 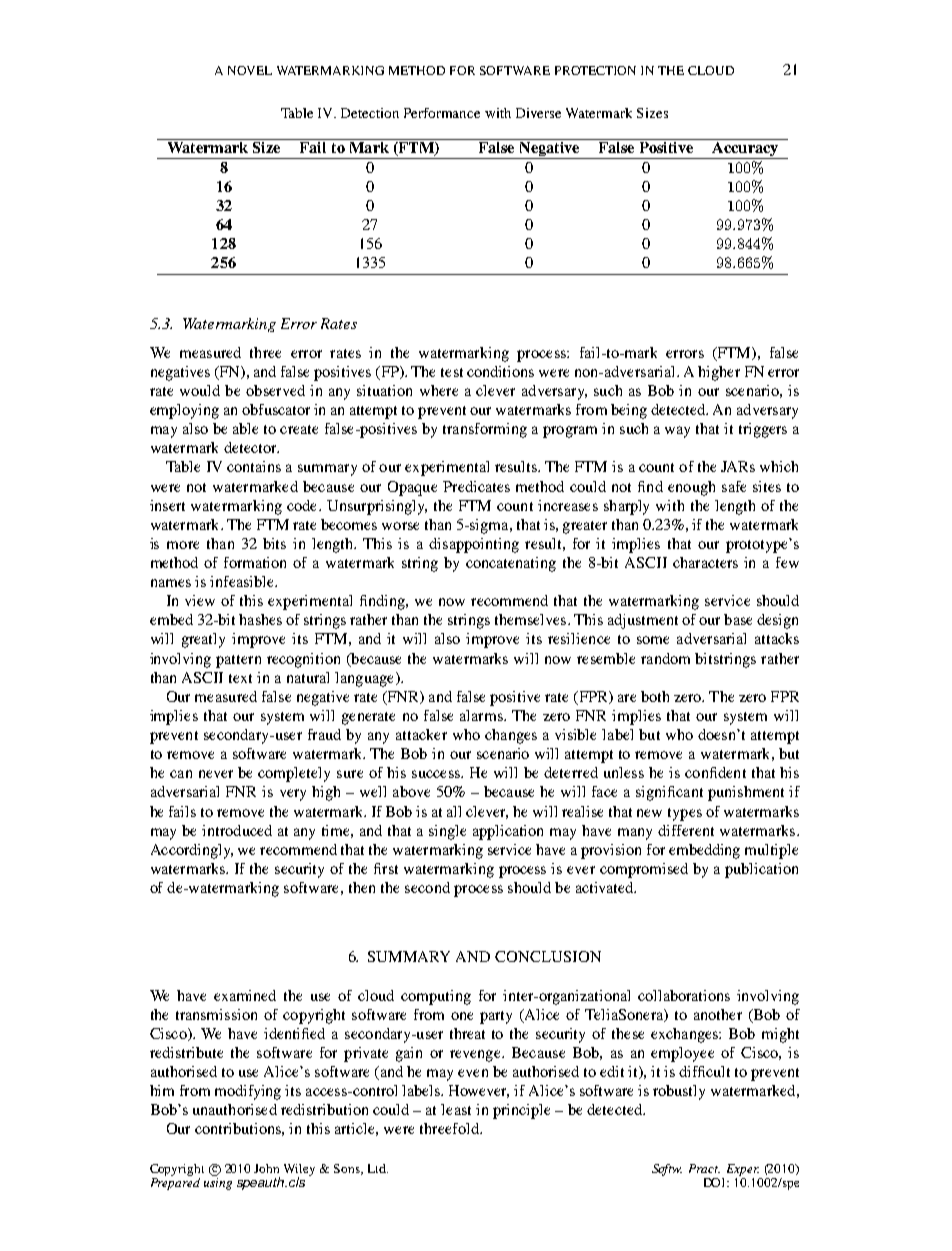 I want to click on NOVEL, so click(x=250, y=70).
